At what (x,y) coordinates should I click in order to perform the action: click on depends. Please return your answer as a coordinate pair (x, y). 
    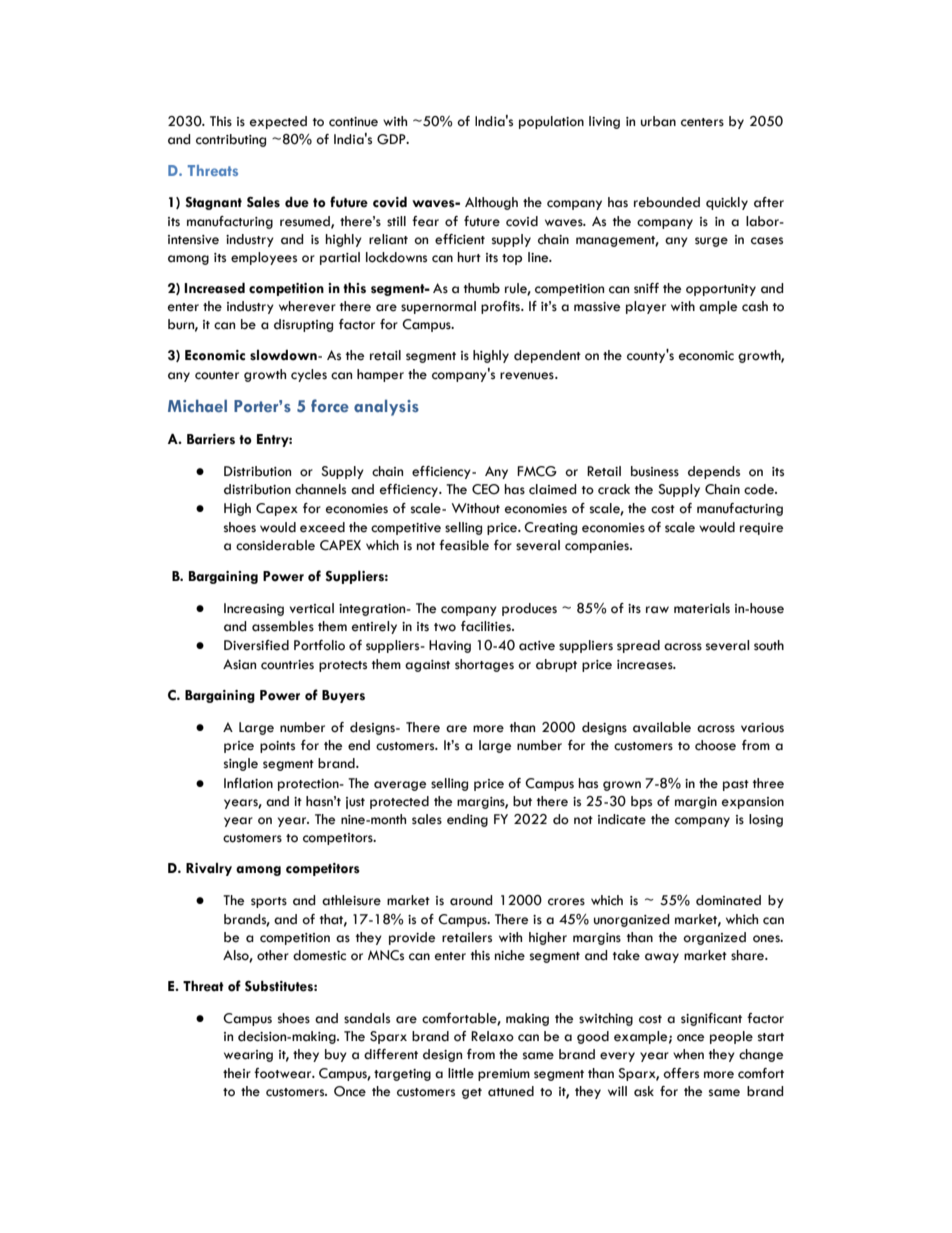
    Looking at the image, I should click on (714, 472).
